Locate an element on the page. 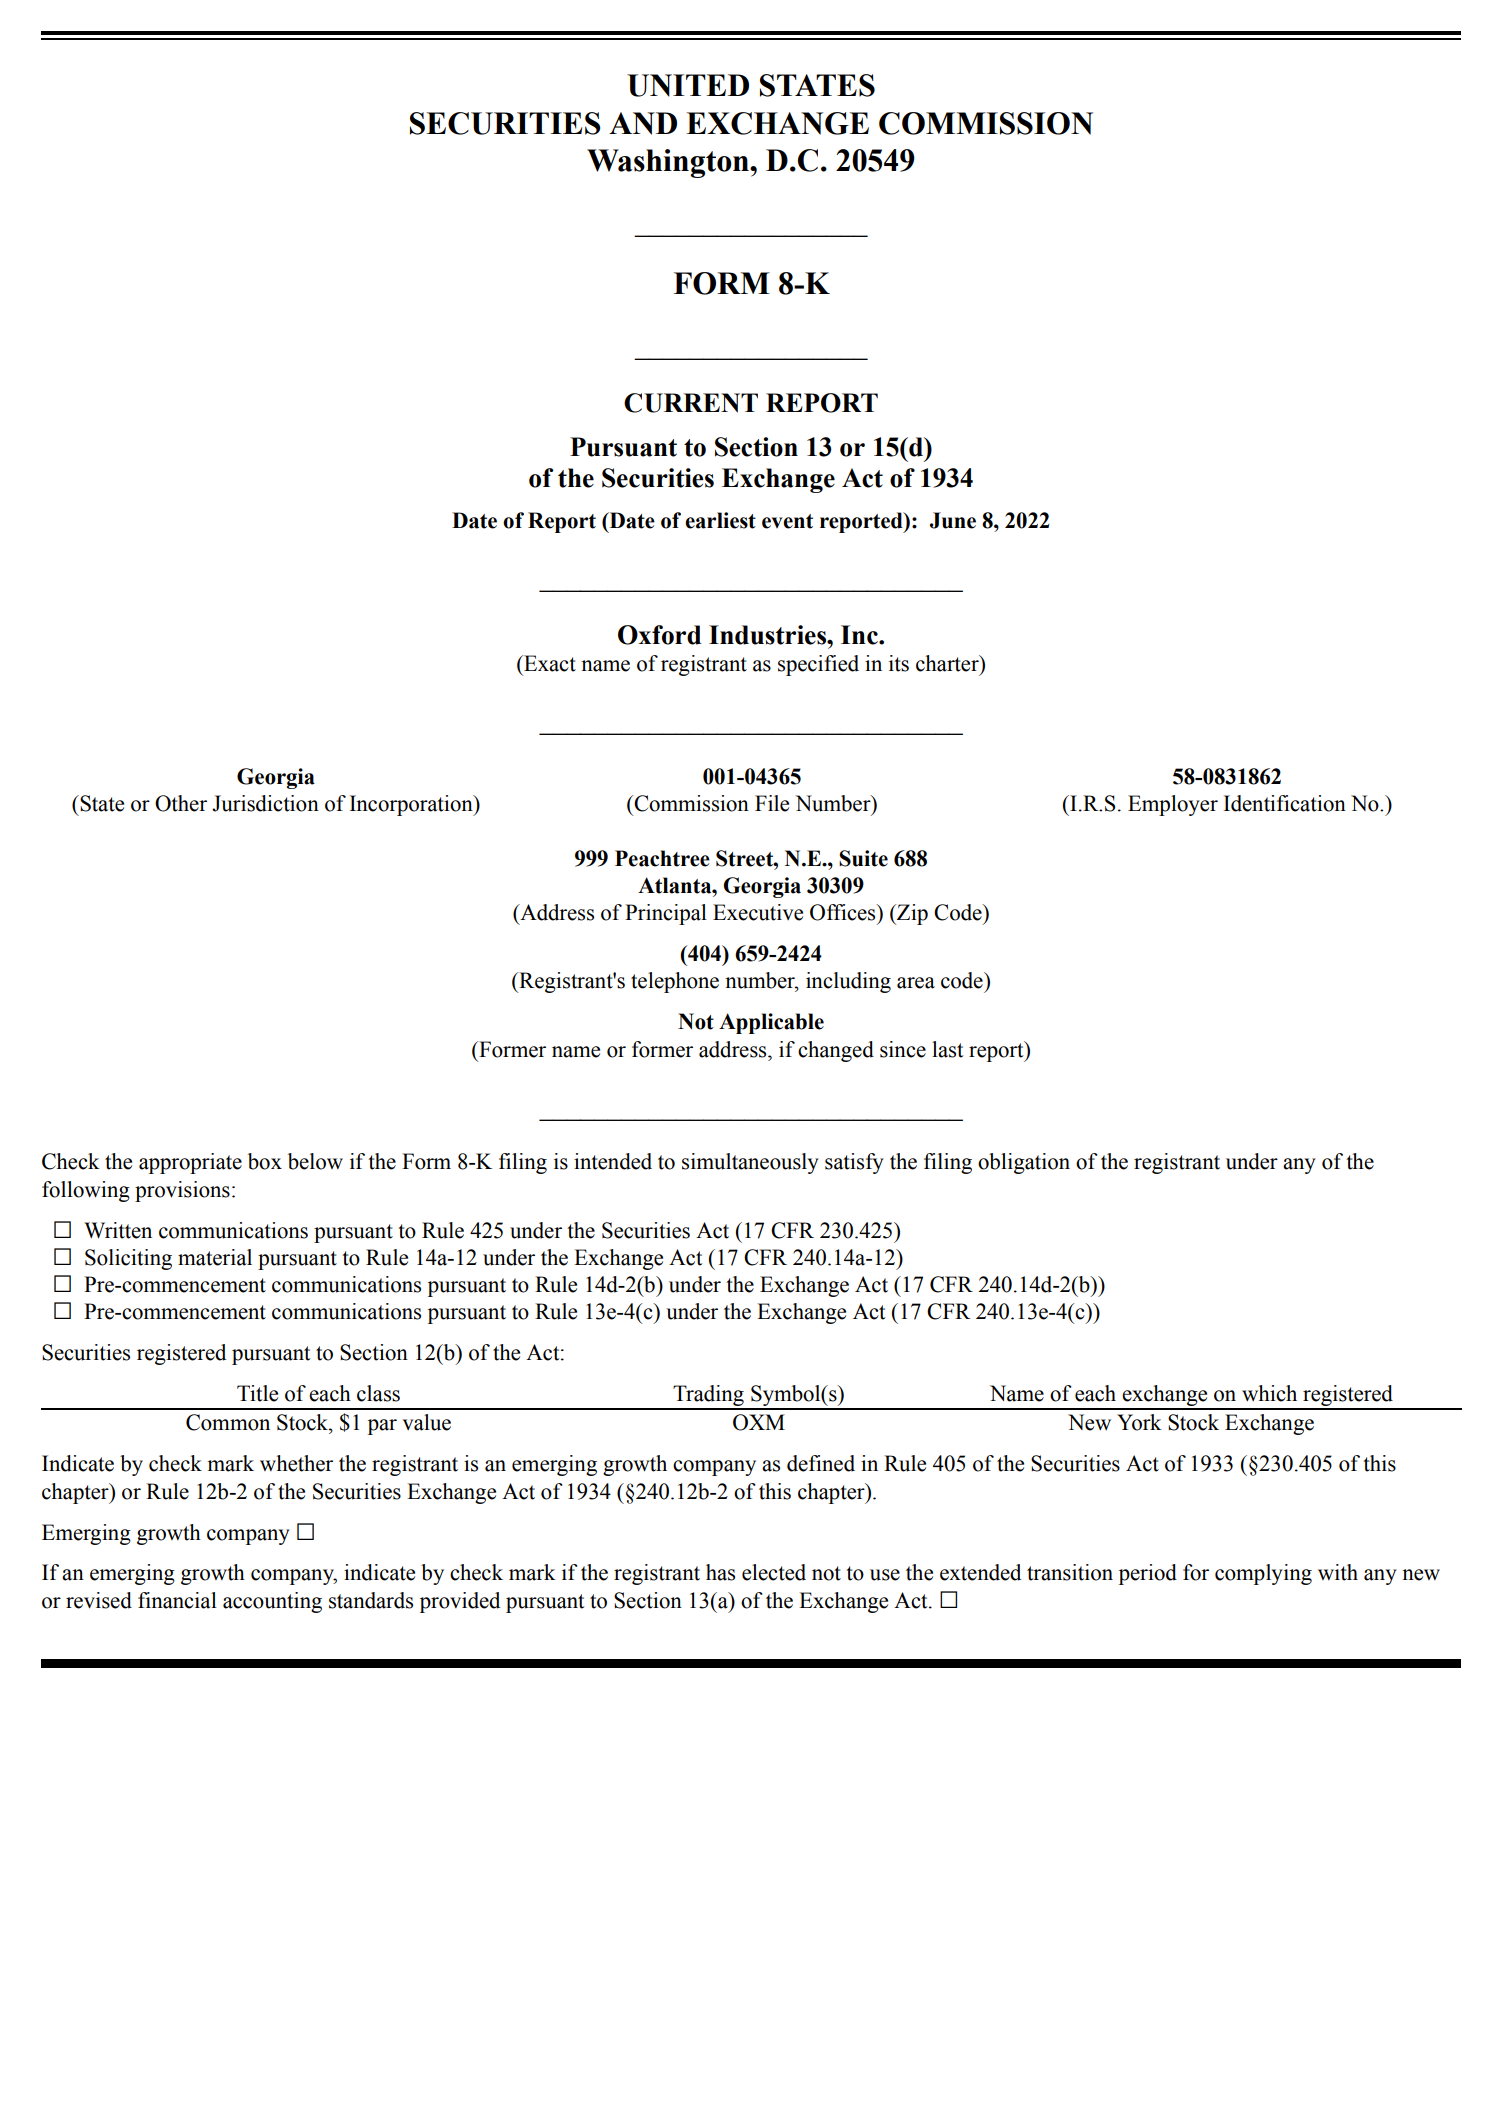 The height and width of the page is (2128, 1504). Employer is located at coordinates (1173, 805).
